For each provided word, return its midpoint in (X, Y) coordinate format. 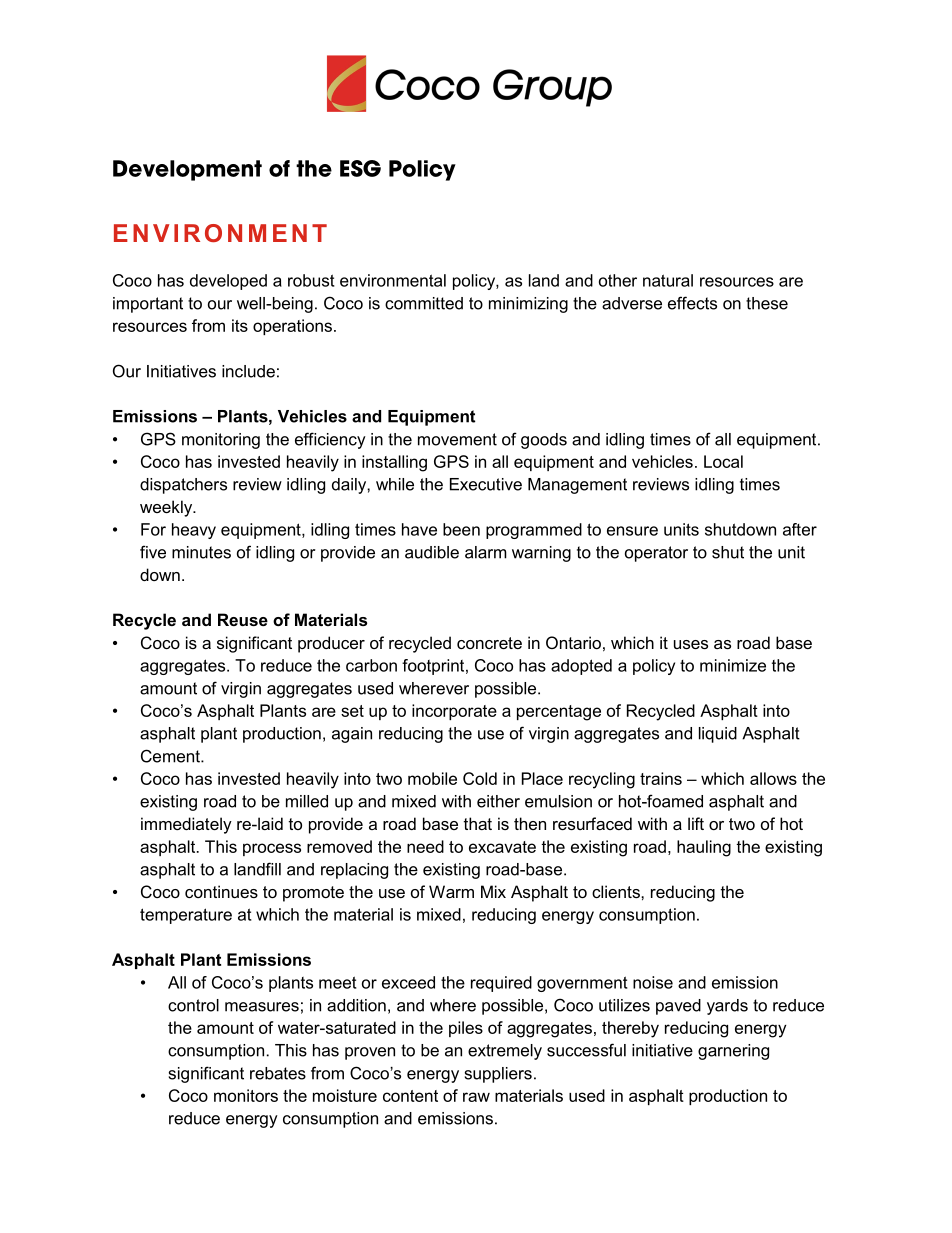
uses (691, 644)
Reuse (243, 619)
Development (187, 170)
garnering (733, 1052)
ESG (360, 168)
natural (668, 280)
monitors (246, 1095)
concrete (489, 643)
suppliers (498, 1075)
